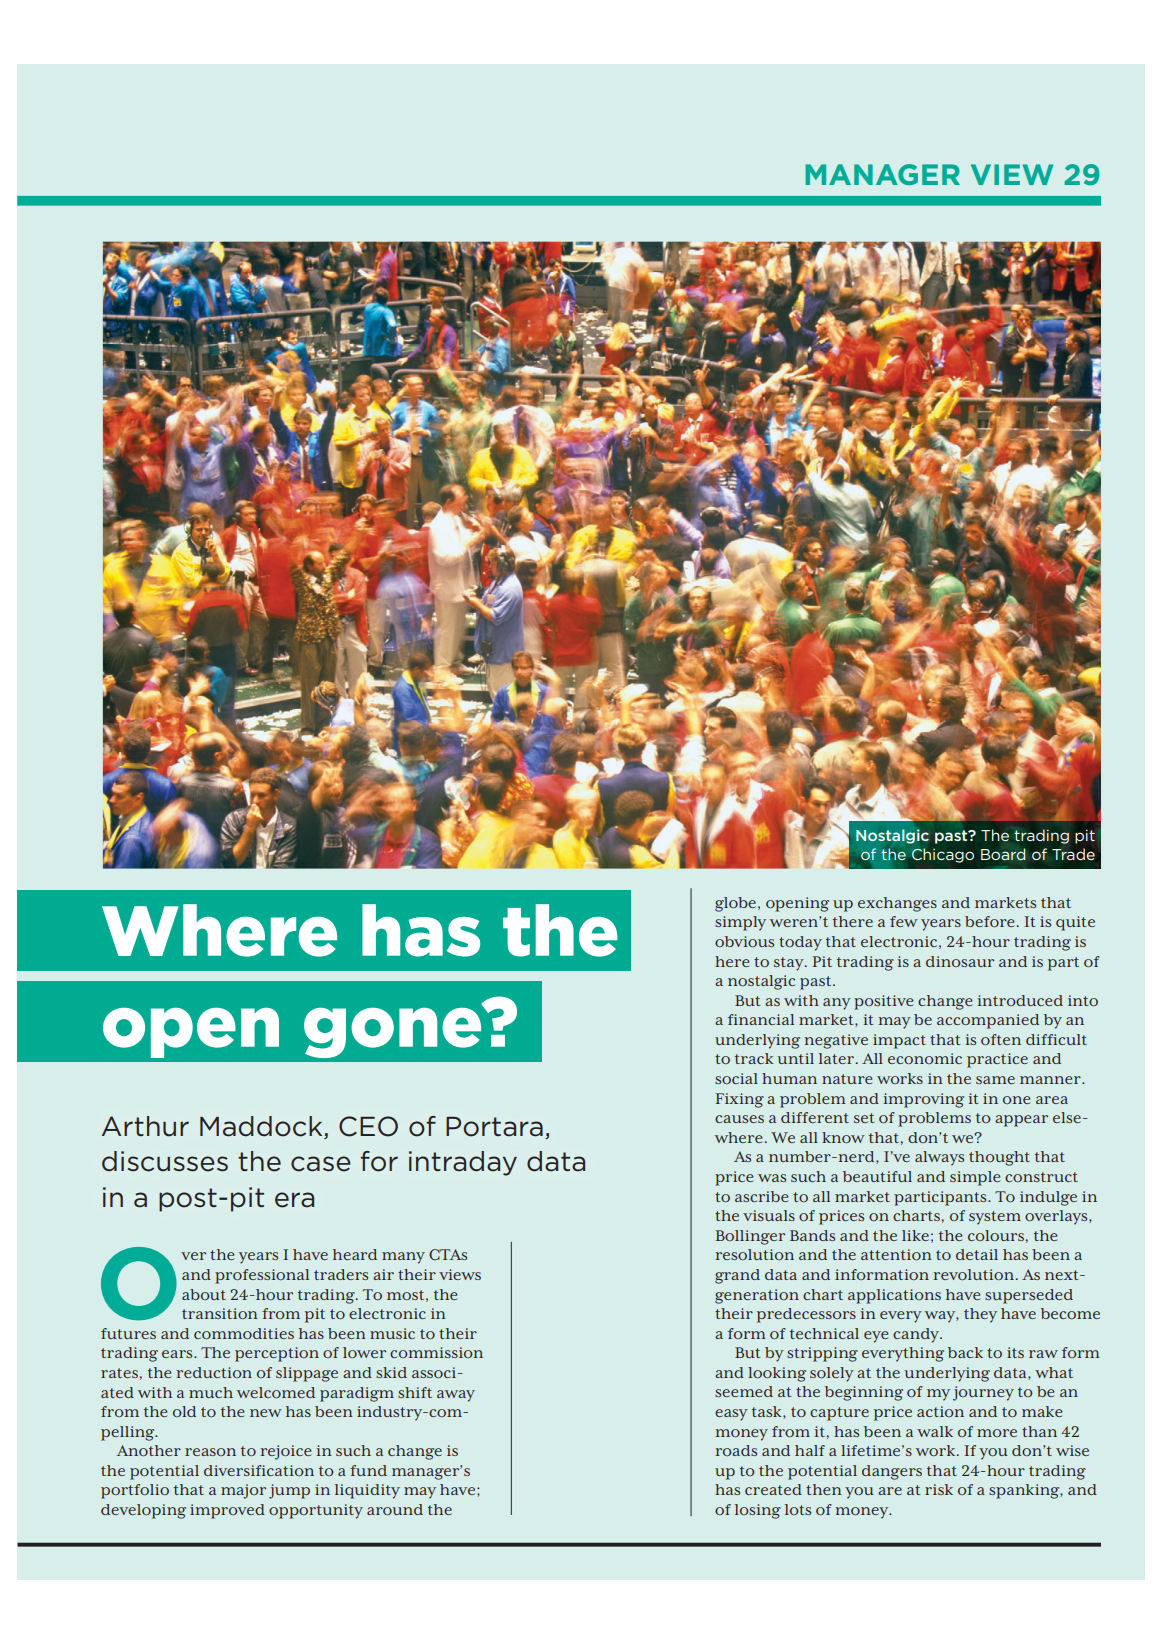  Describe the element at coordinates (436, 1352) in the page. I see `commission` at that location.
